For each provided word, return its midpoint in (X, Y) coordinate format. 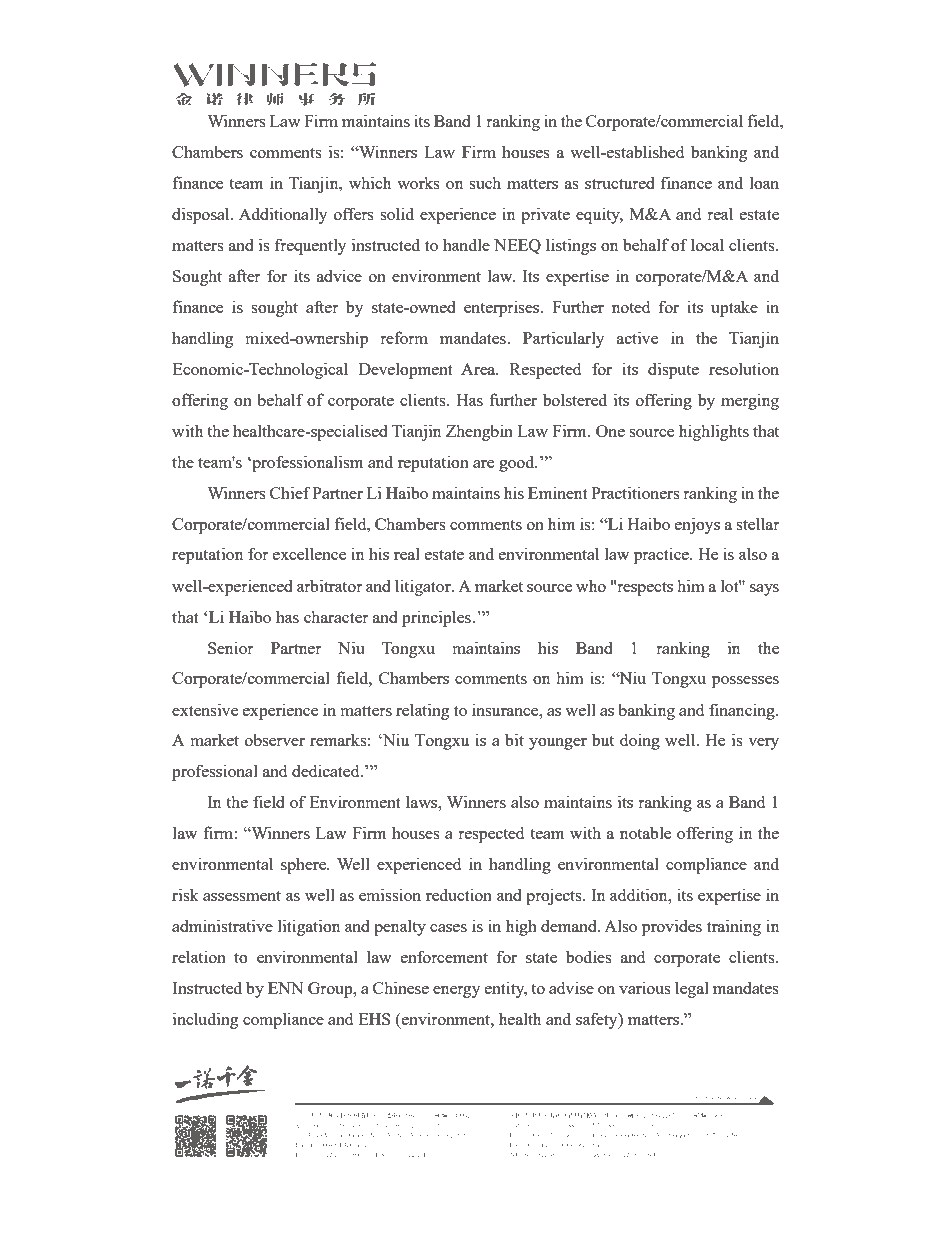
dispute (673, 370)
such (485, 182)
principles (437, 618)
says (764, 590)
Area (479, 369)
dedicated (327, 770)
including (205, 1020)
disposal (202, 215)
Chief (290, 492)
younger (558, 744)
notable (645, 832)
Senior (231, 647)
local (707, 244)
